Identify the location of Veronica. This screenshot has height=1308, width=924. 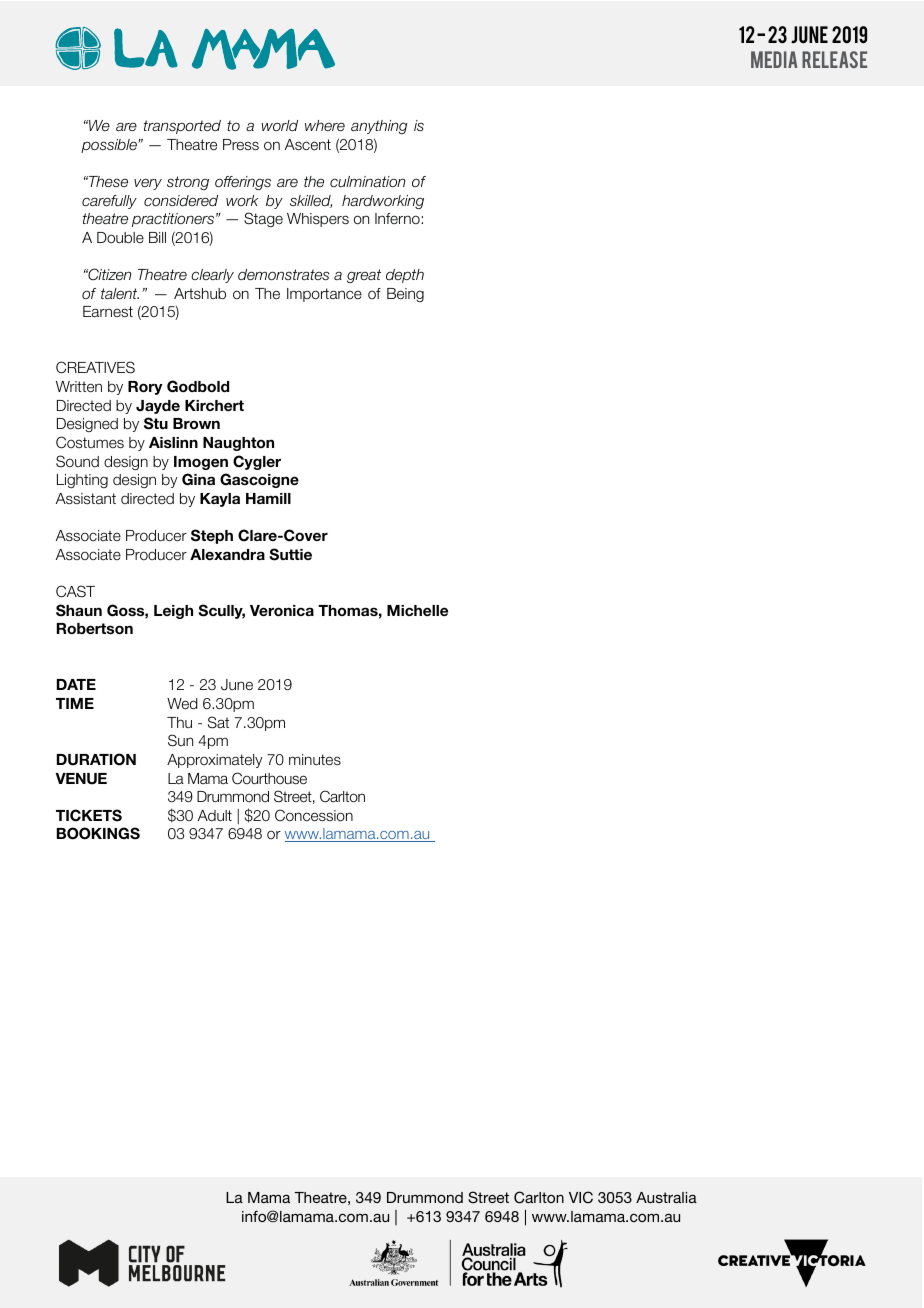
(282, 610).
